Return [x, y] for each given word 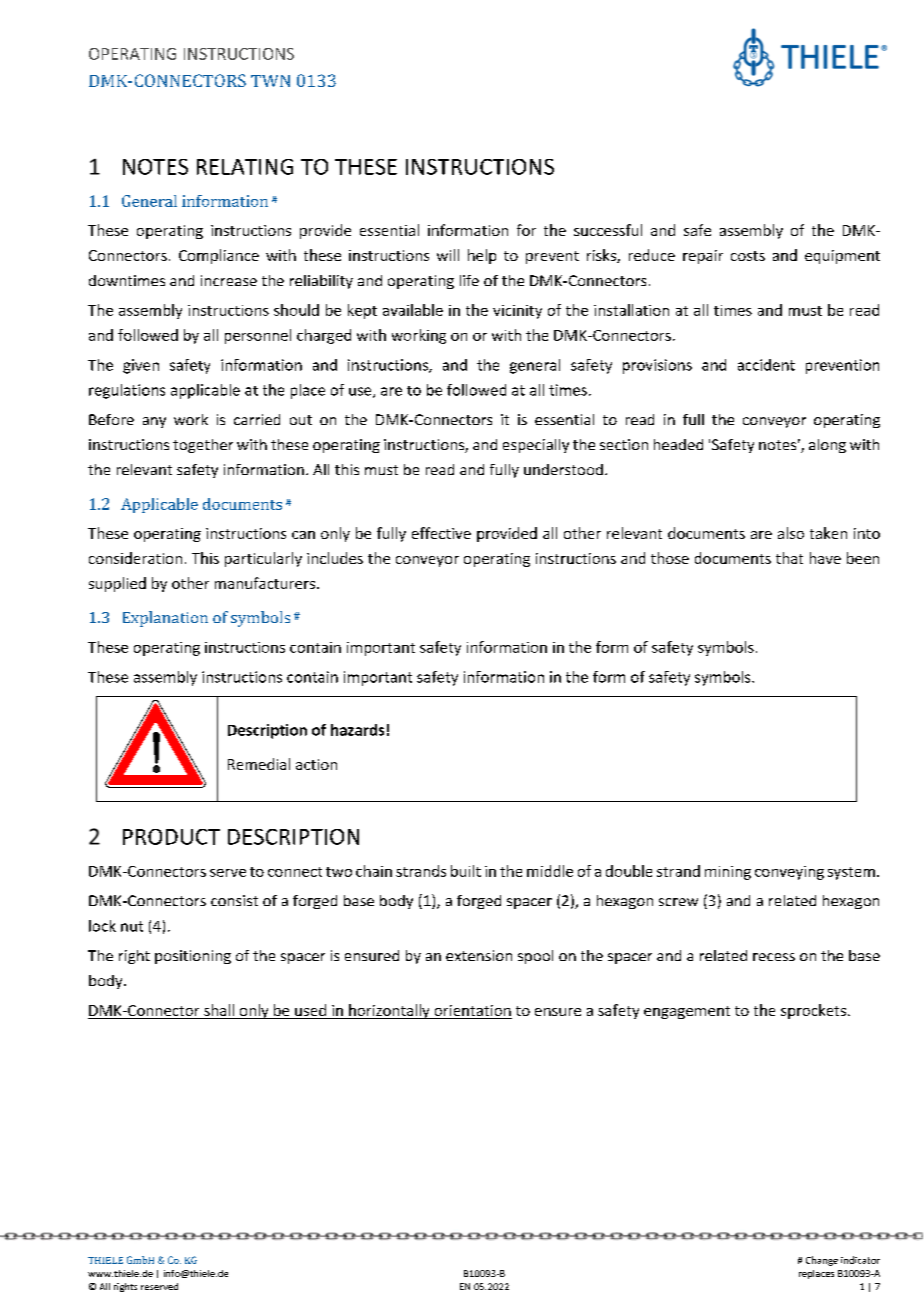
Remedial [259, 764]
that [789, 558]
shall [219, 1011]
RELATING [245, 167]
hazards [357, 730]
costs [748, 256]
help [482, 256]
